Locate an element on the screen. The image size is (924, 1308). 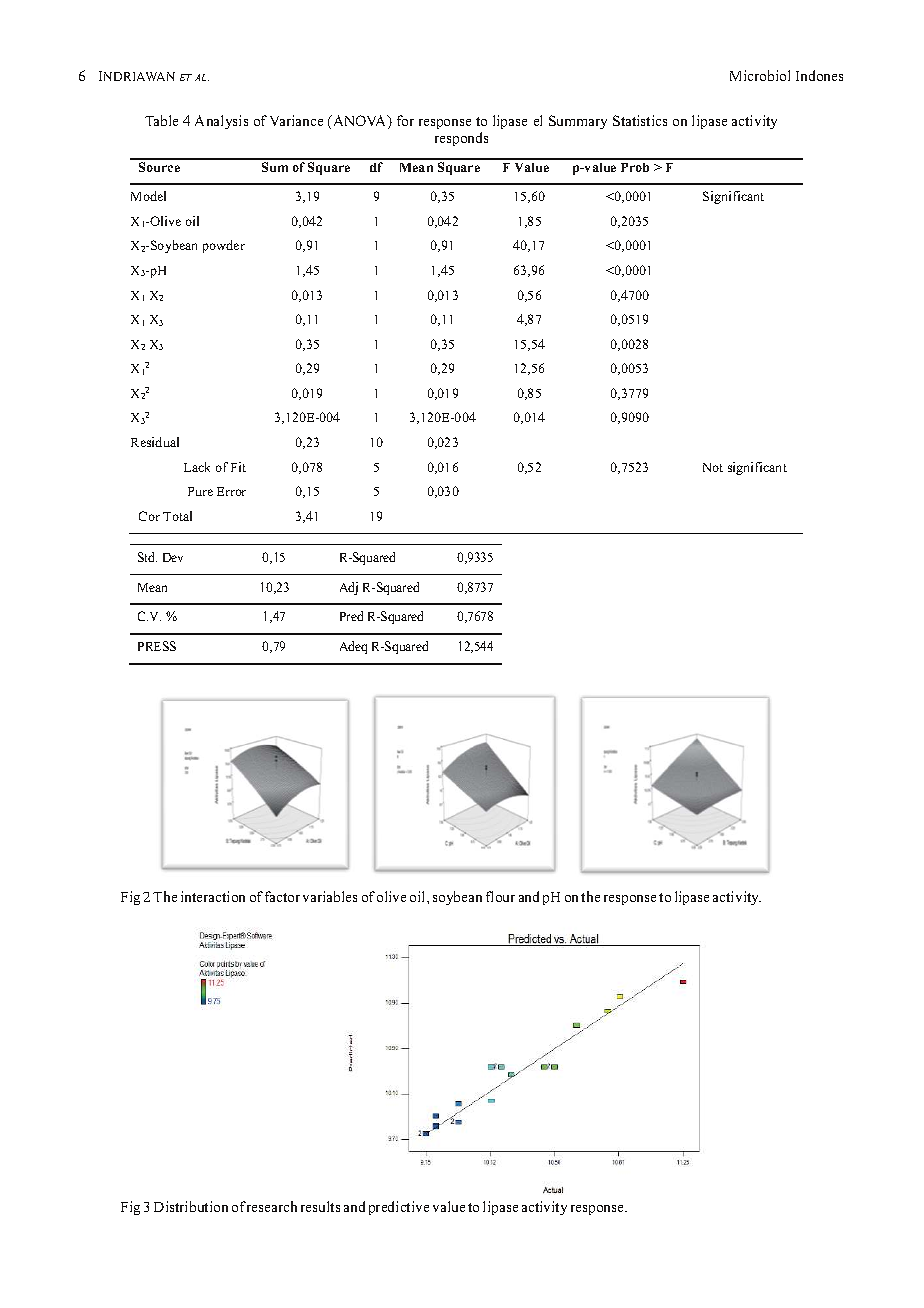
Not is located at coordinates (713, 467).
